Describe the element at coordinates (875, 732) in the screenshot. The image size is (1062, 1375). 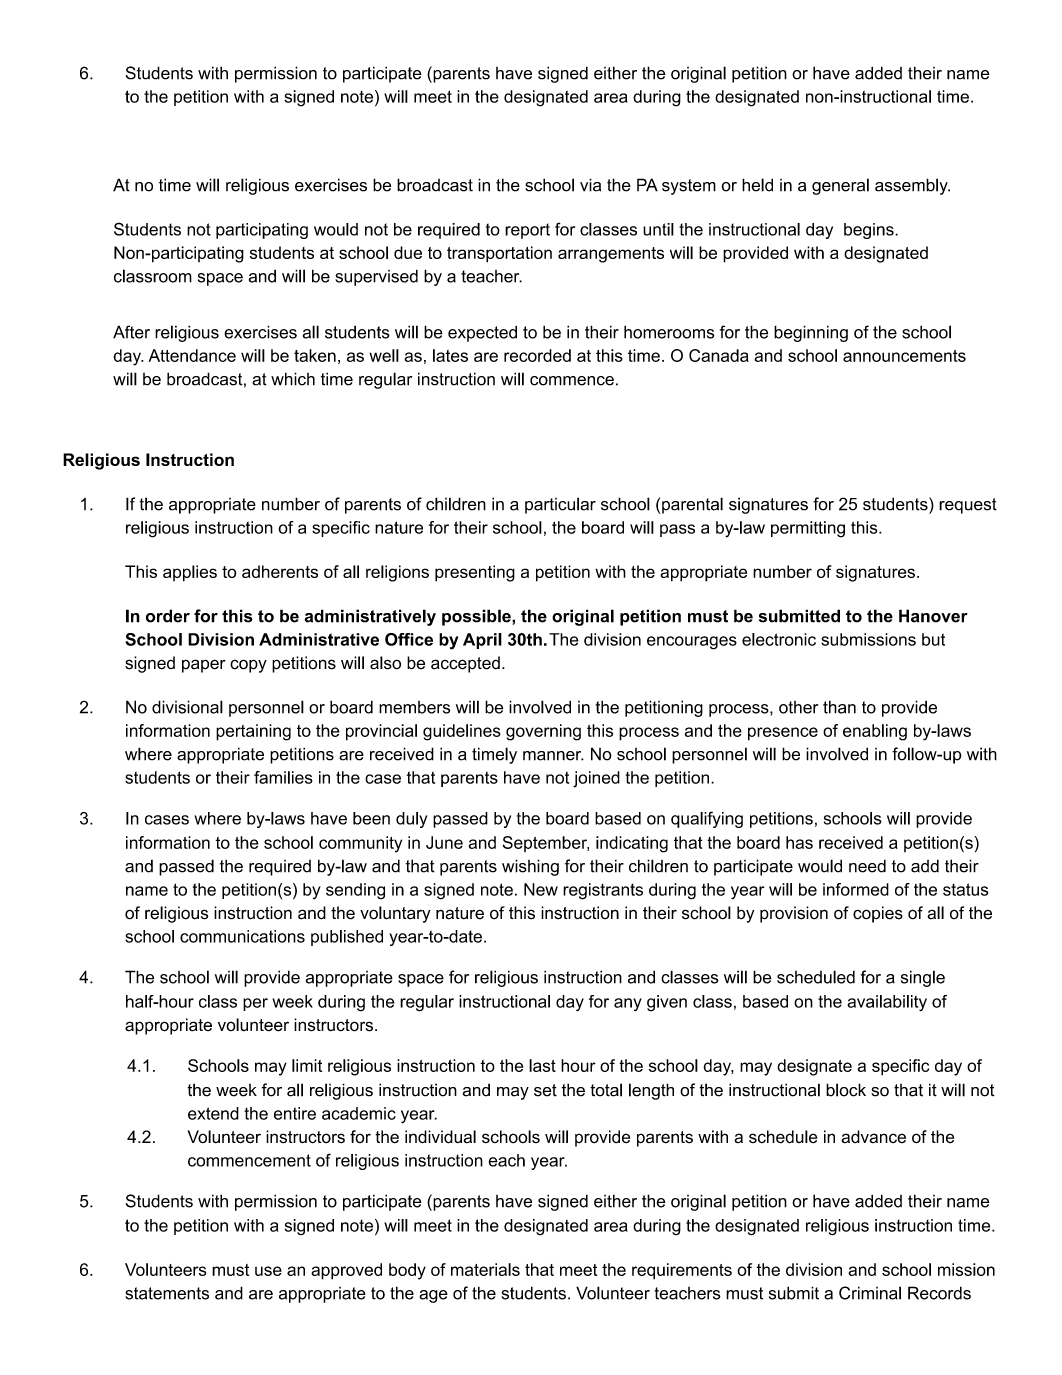
I see `enabling` at that location.
